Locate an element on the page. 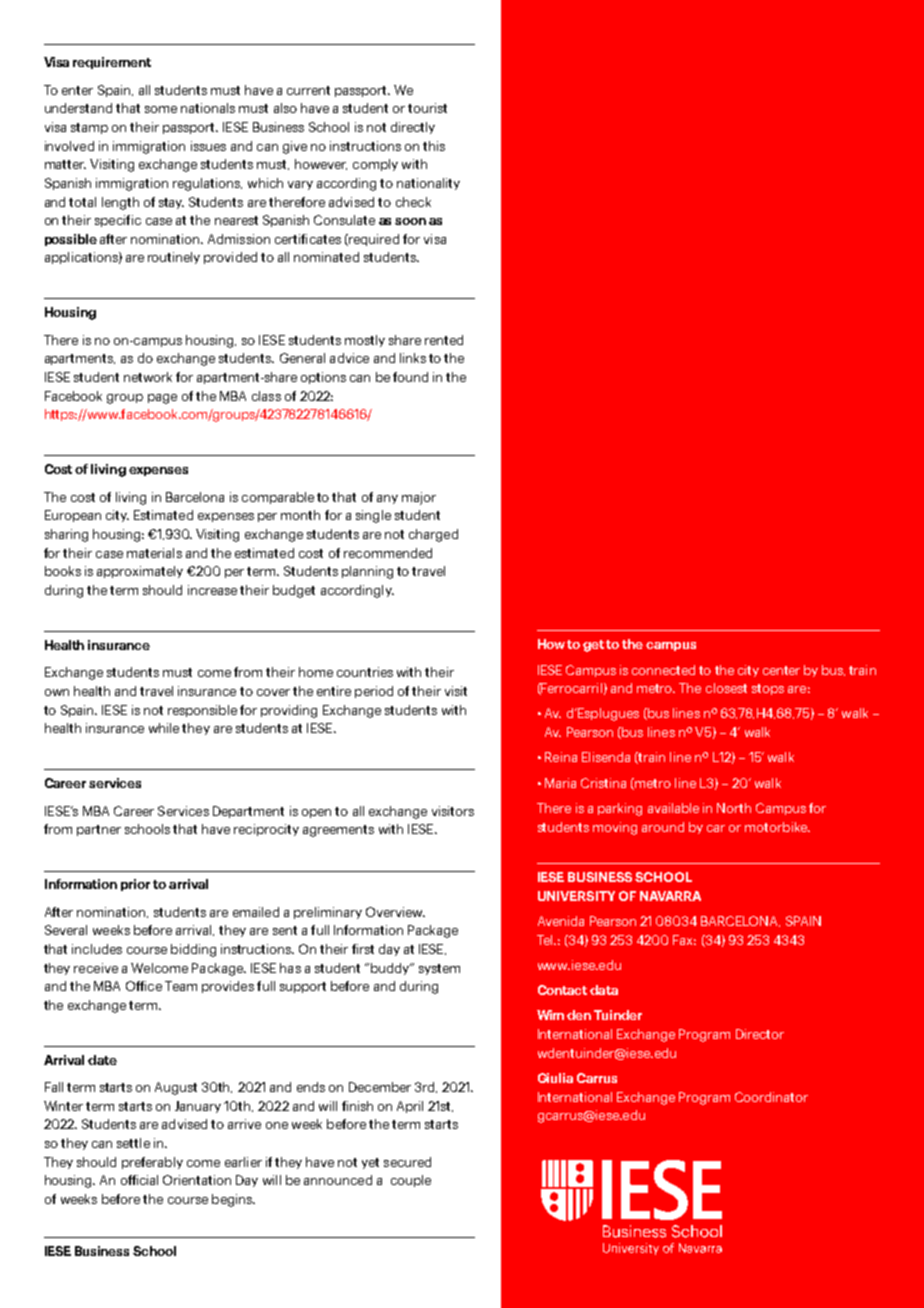 The image size is (924, 1308). approximately is located at coordinates (140, 572).
